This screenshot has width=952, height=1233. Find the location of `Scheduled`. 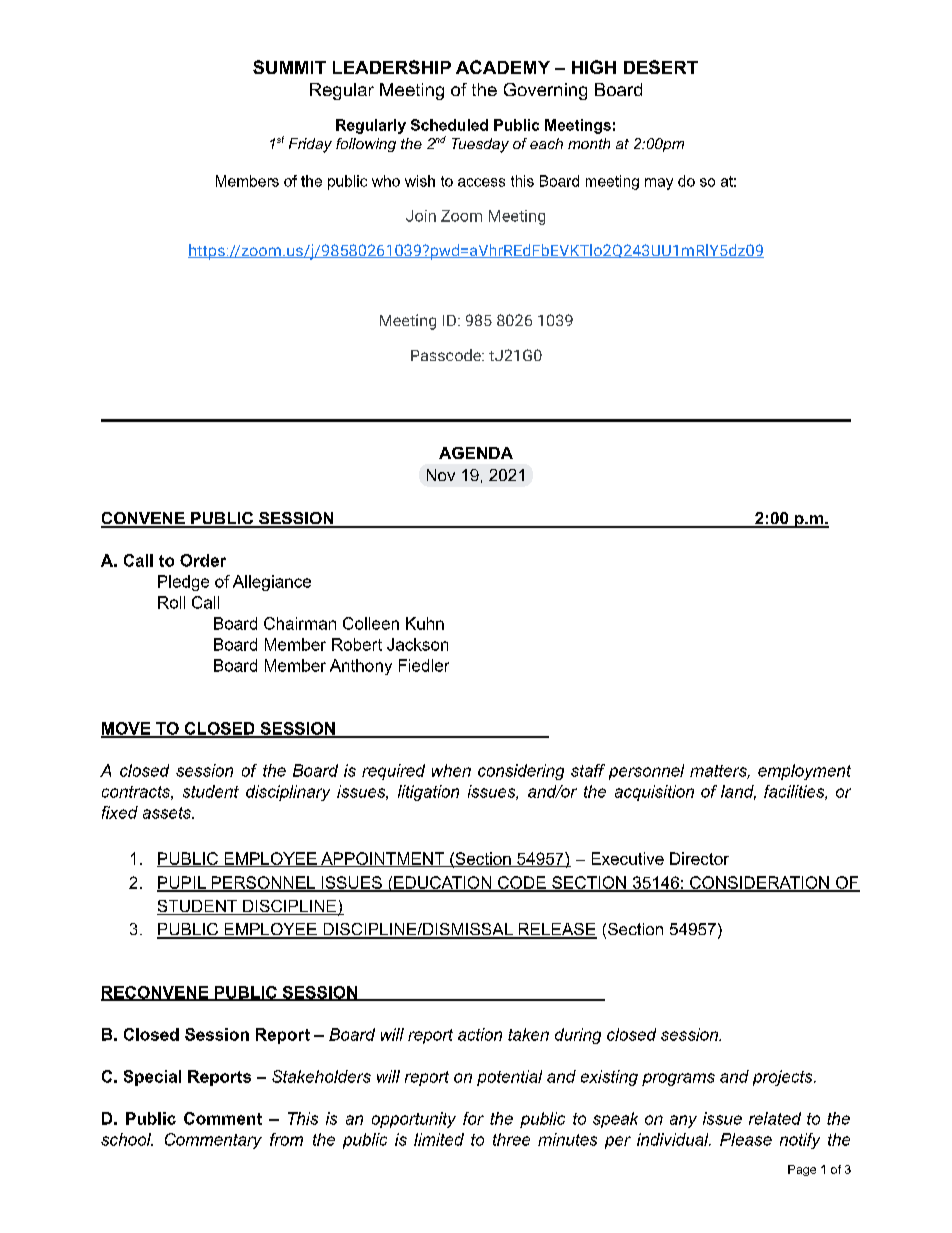

Scheduled is located at coordinates (449, 125).
